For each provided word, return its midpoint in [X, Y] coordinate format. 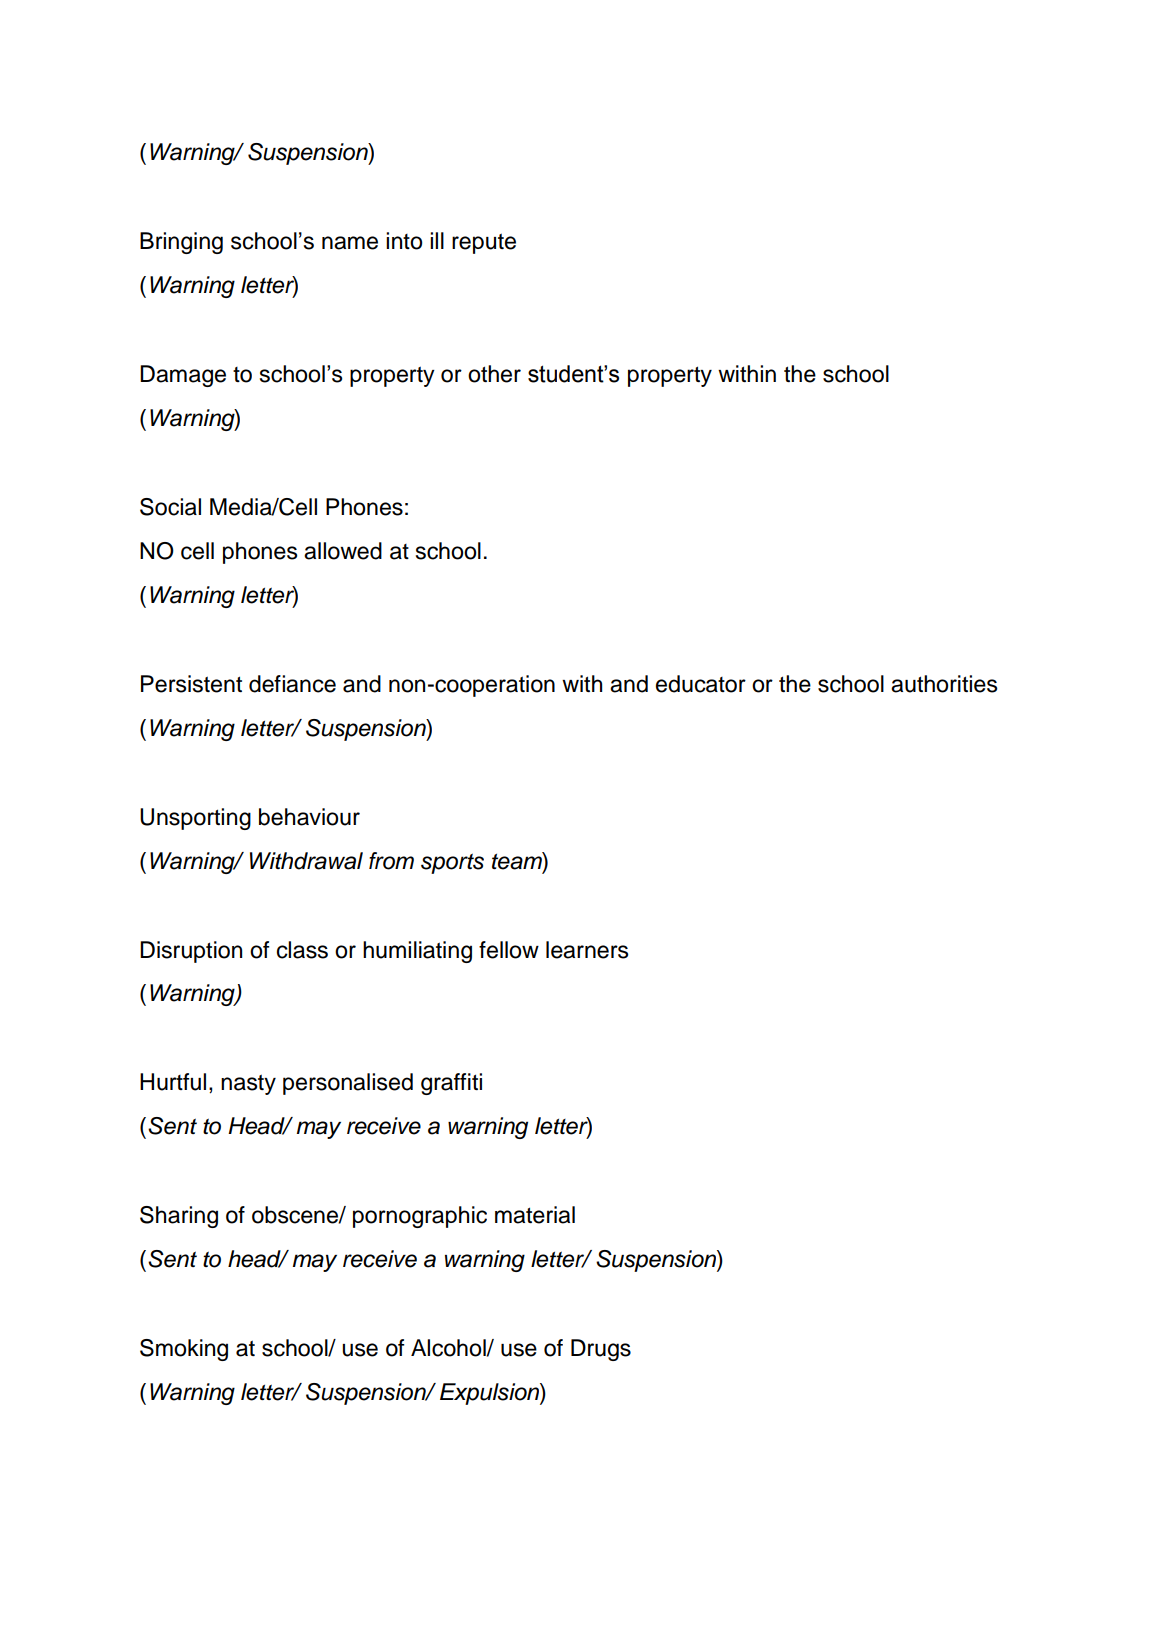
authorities [944, 684]
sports [452, 863]
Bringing [181, 243]
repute [484, 243]
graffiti [451, 1084]
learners [587, 950]
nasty [248, 1084]
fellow [509, 950]
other [494, 374]
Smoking [184, 1350]
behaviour [309, 817]
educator [701, 684]
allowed [343, 551]
